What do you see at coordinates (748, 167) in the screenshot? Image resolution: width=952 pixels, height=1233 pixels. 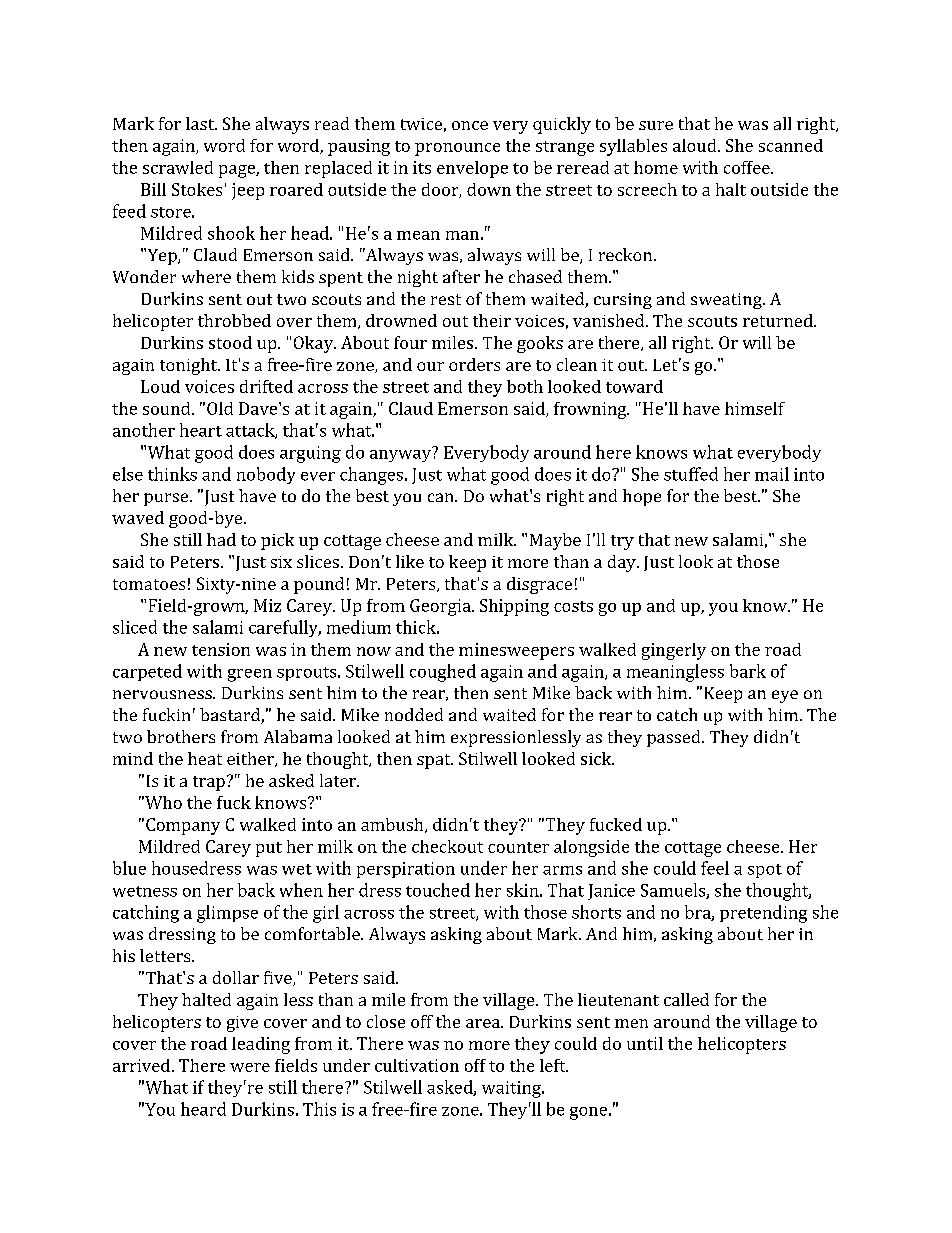 I see `coffee` at bounding box center [748, 167].
